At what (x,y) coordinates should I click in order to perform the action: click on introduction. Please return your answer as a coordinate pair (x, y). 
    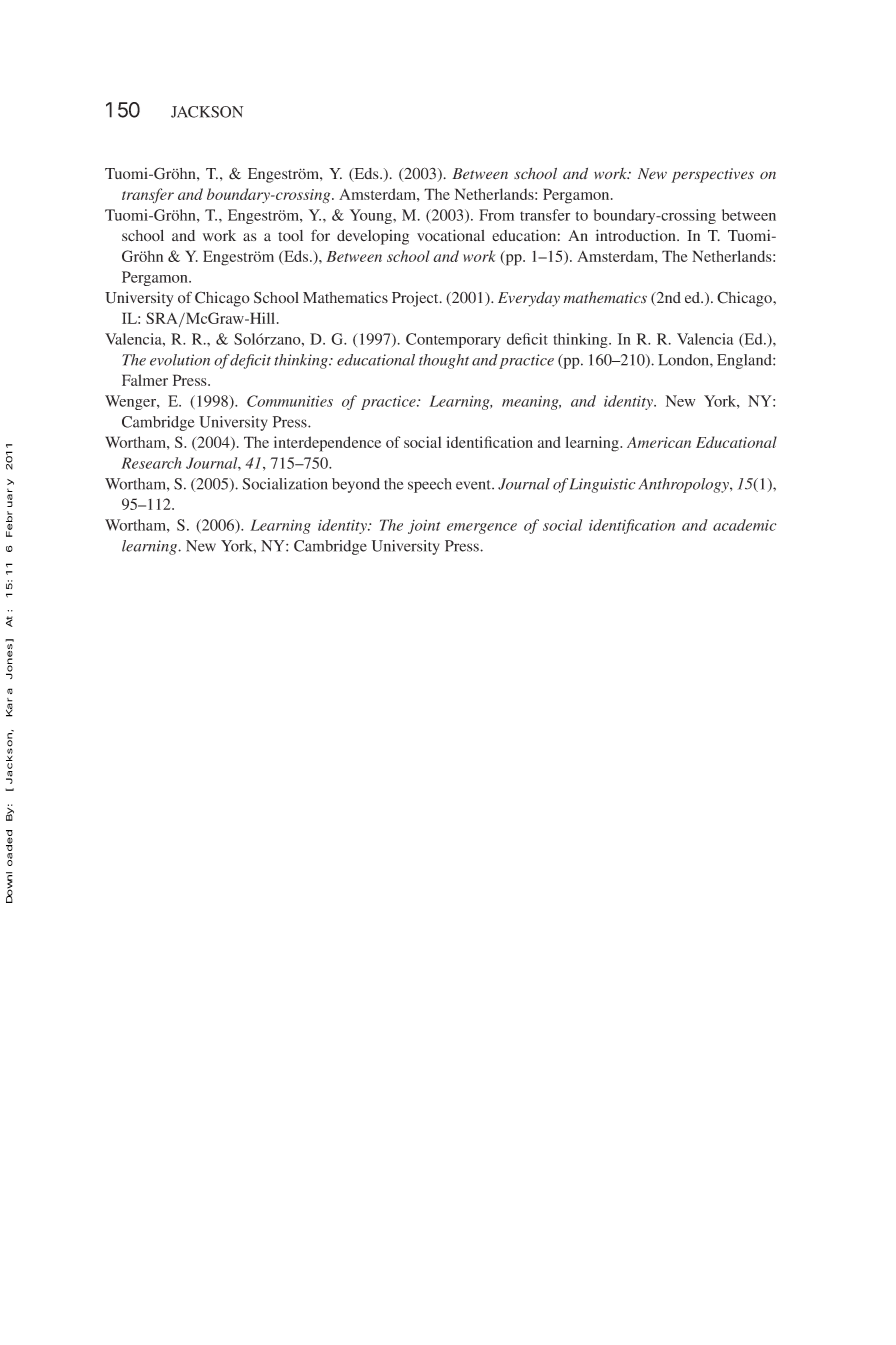
    Looking at the image, I should click on (637, 235).
